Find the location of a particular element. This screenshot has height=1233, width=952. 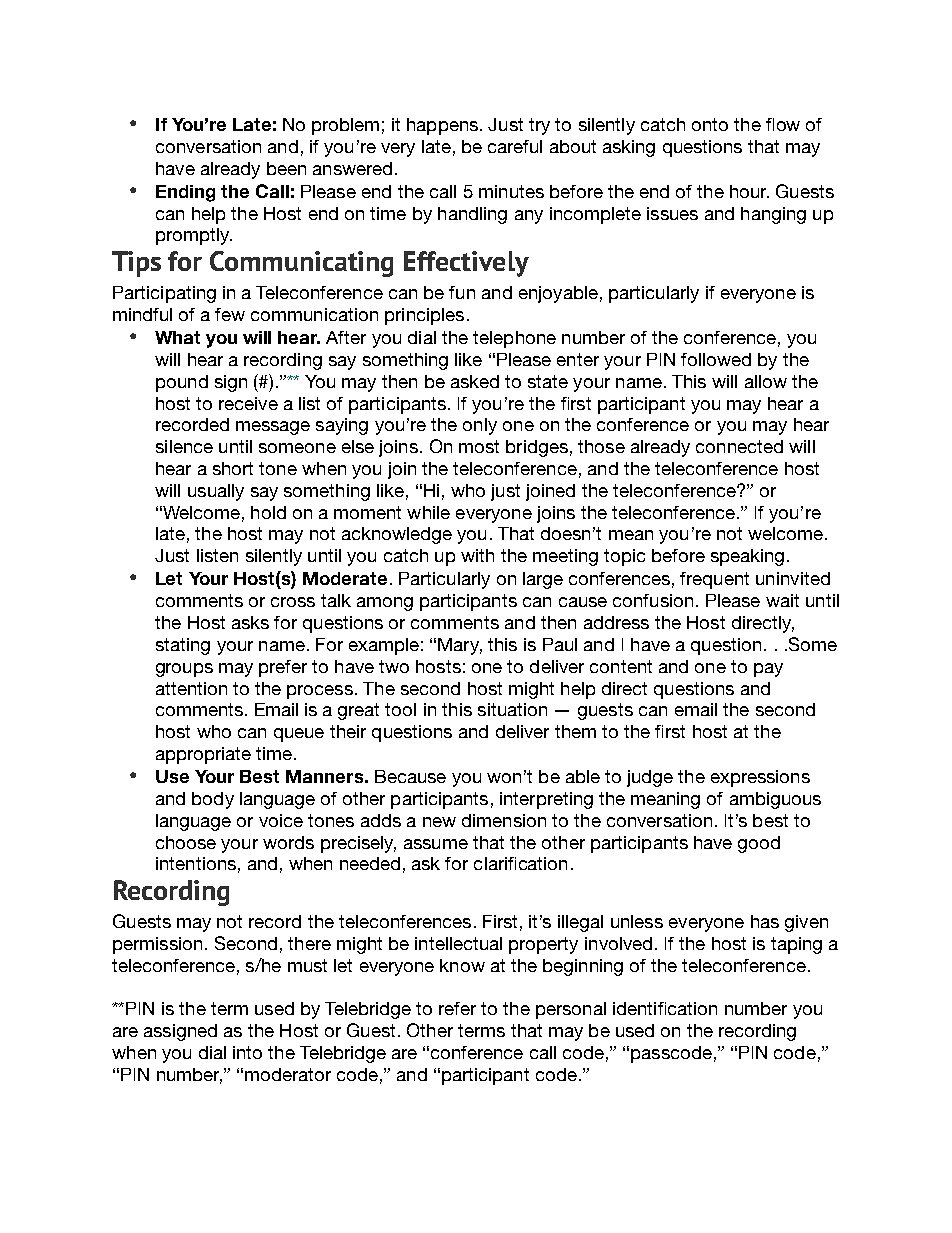

into is located at coordinates (247, 1052).
